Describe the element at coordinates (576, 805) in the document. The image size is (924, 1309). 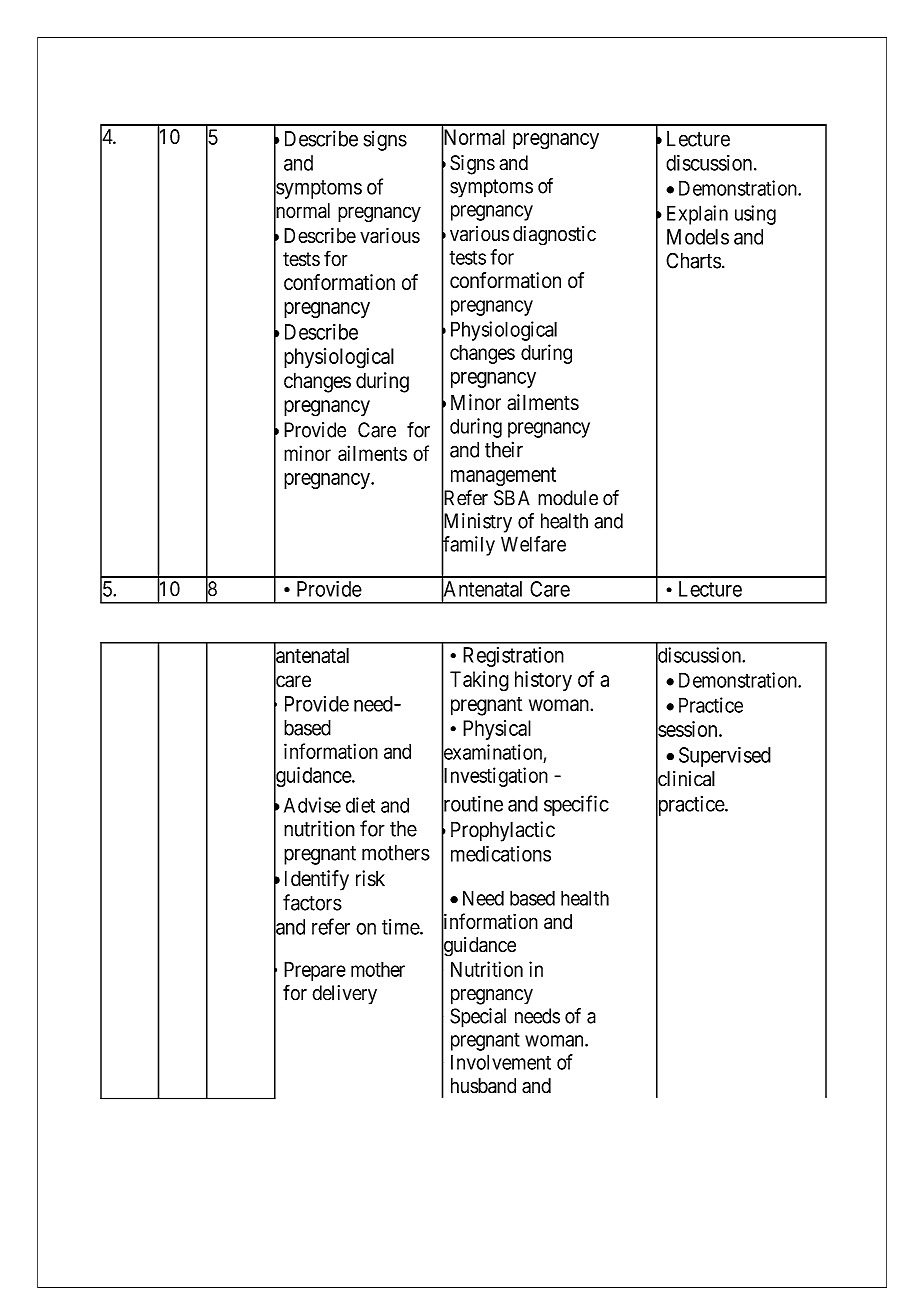
I see `specific` at that location.
